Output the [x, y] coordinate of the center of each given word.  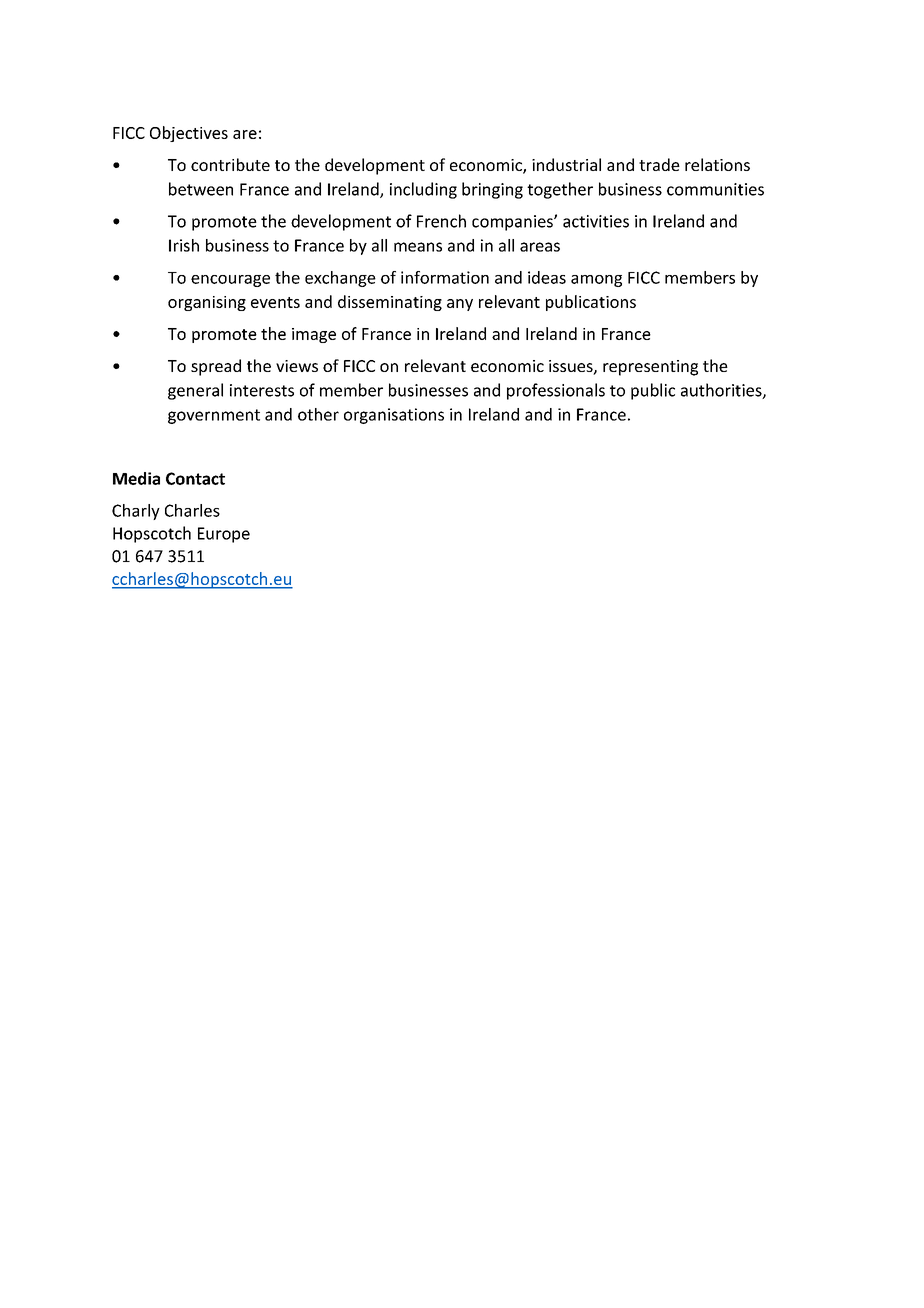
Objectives [189, 134]
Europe [224, 535]
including [423, 190]
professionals [556, 391]
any [460, 305]
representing [650, 368]
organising [207, 303]
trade [659, 164]
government [214, 416]
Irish [184, 245]
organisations [394, 416]
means [418, 247]
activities [596, 221]
